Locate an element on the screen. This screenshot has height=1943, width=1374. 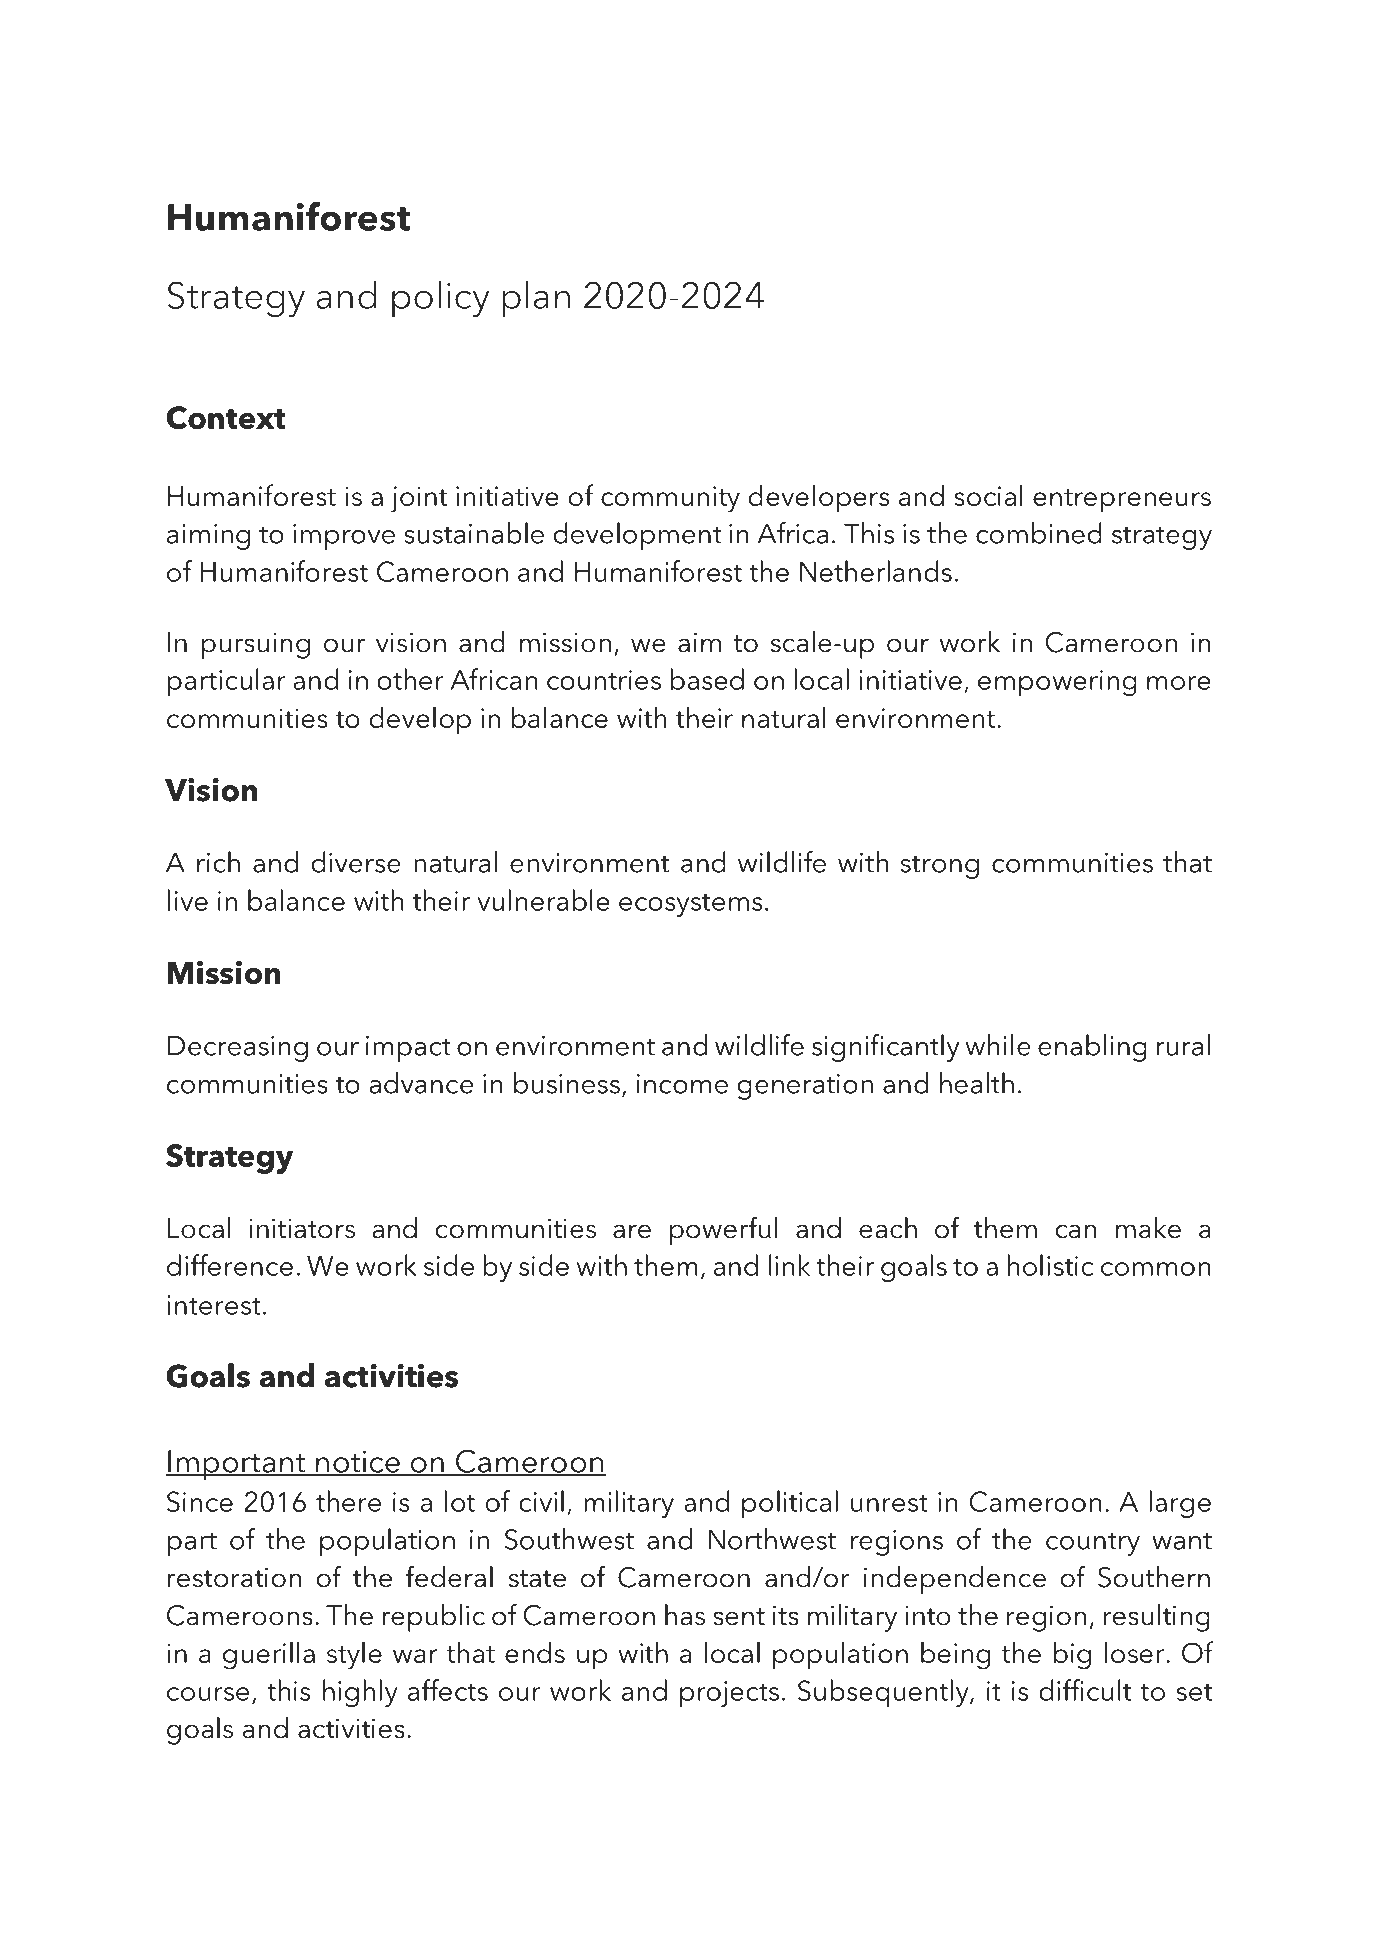
empowering is located at coordinates (1057, 683).
